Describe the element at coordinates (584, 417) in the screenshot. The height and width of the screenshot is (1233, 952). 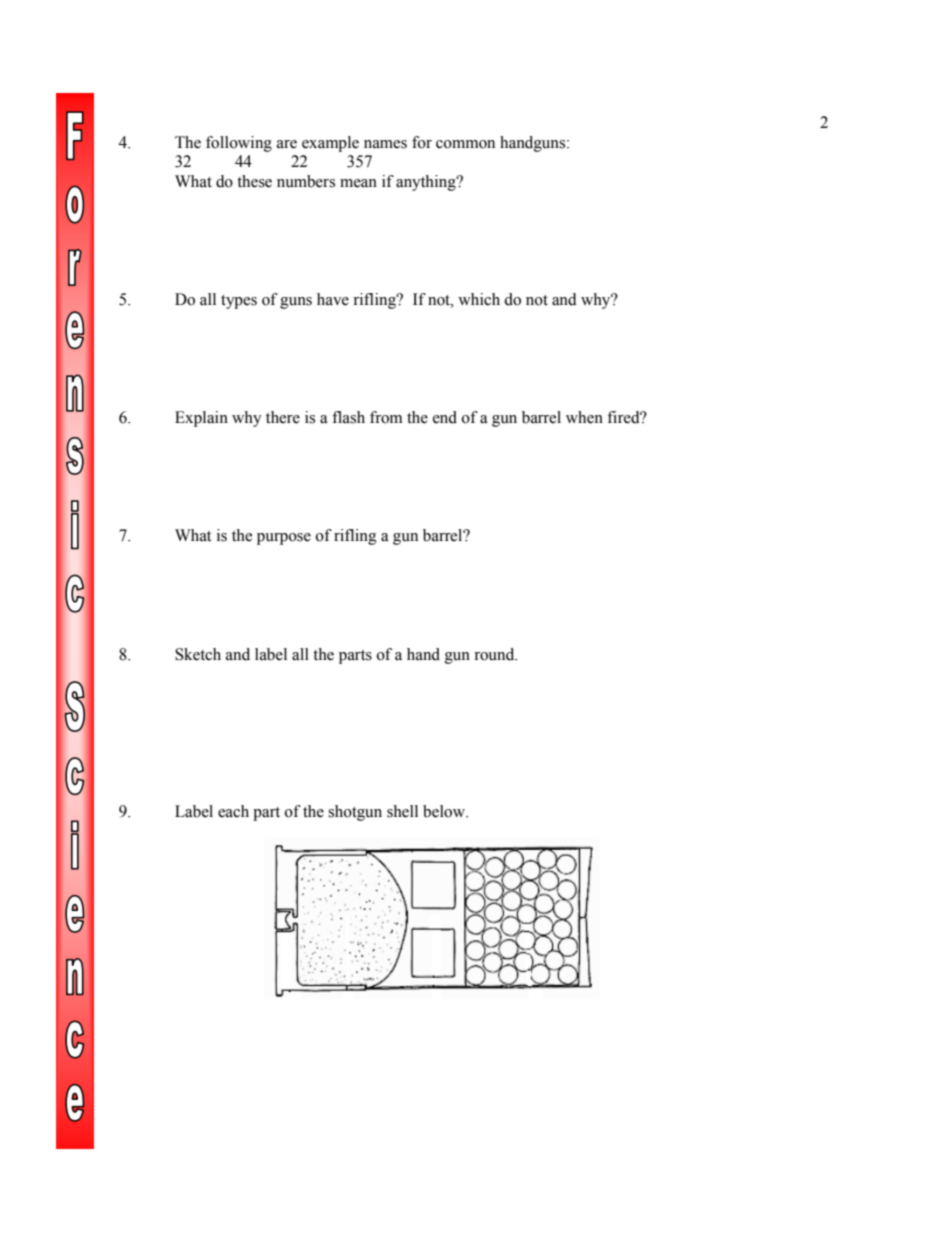
I see `when` at that location.
